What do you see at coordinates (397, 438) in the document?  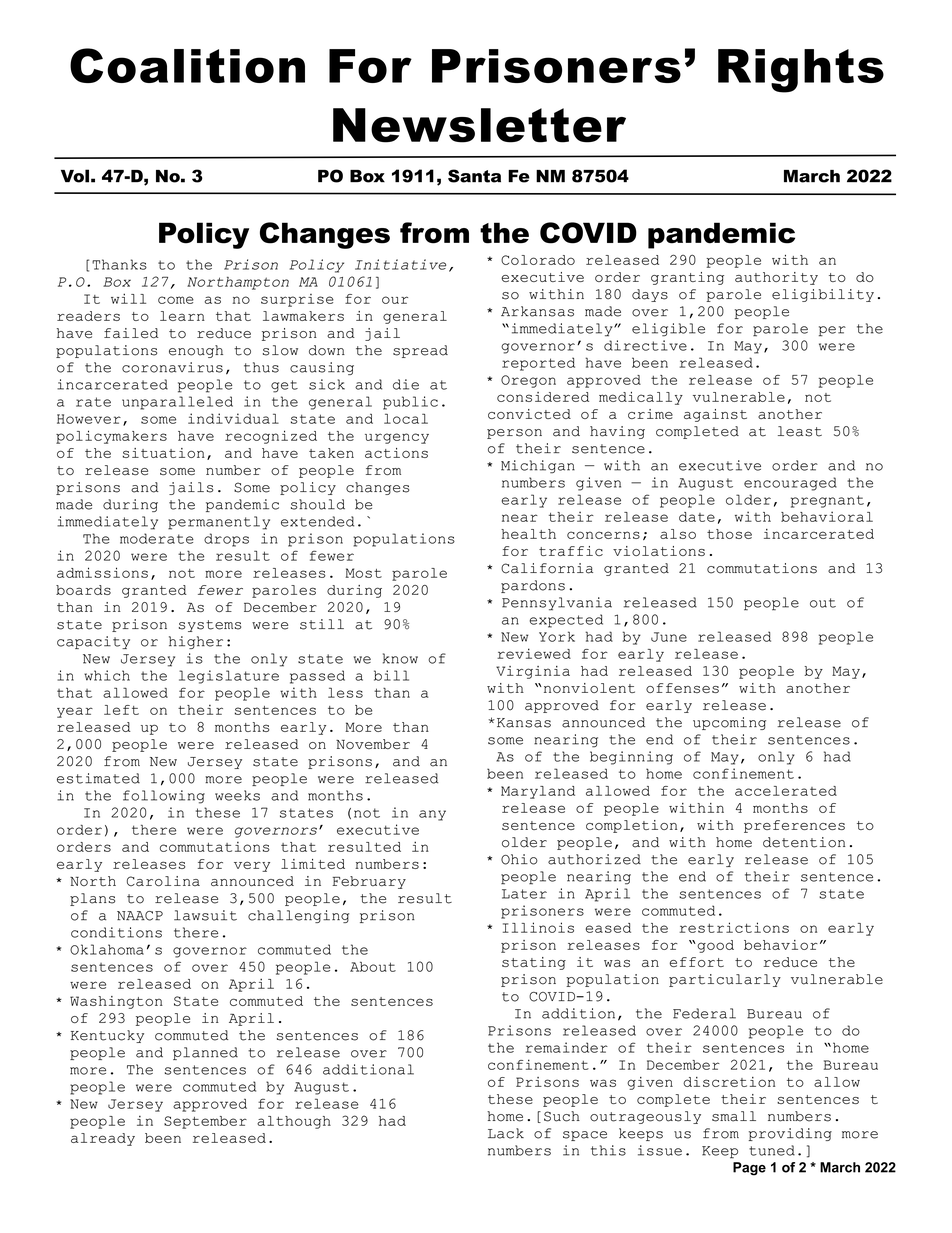 I see `urgency` at bounding box center [397, 438].
